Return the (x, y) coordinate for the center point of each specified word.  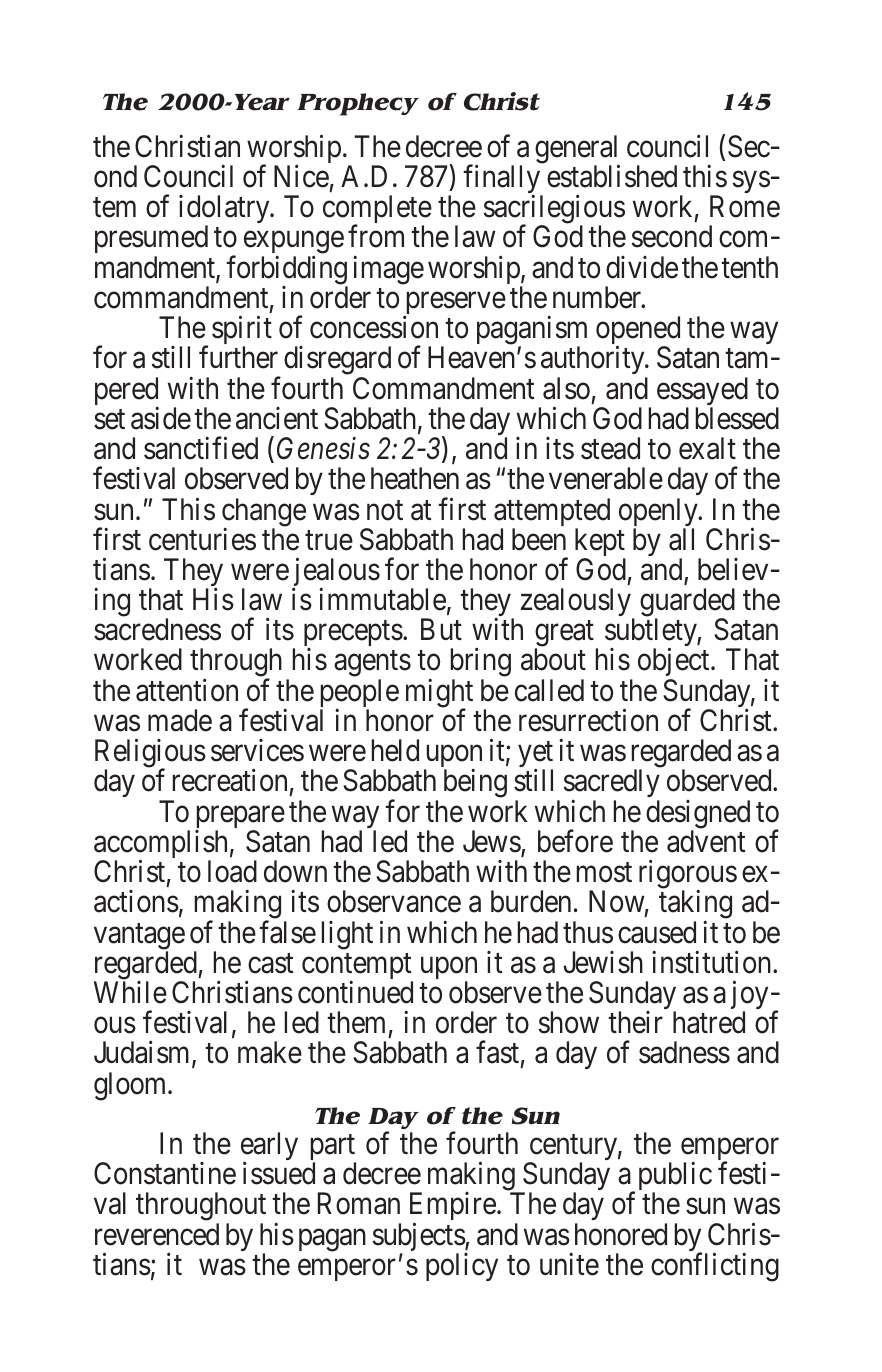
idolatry (225, 211)
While (130, 992)
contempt (357, 967)
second (672, 236)
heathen (415, 478)
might (439, 694)
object (675, 664)
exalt (707, 448)
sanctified (201, 448)
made (180, 720)
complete (377, 211)
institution (713, 962)
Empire (453, 1208)
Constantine (165, 1173)
